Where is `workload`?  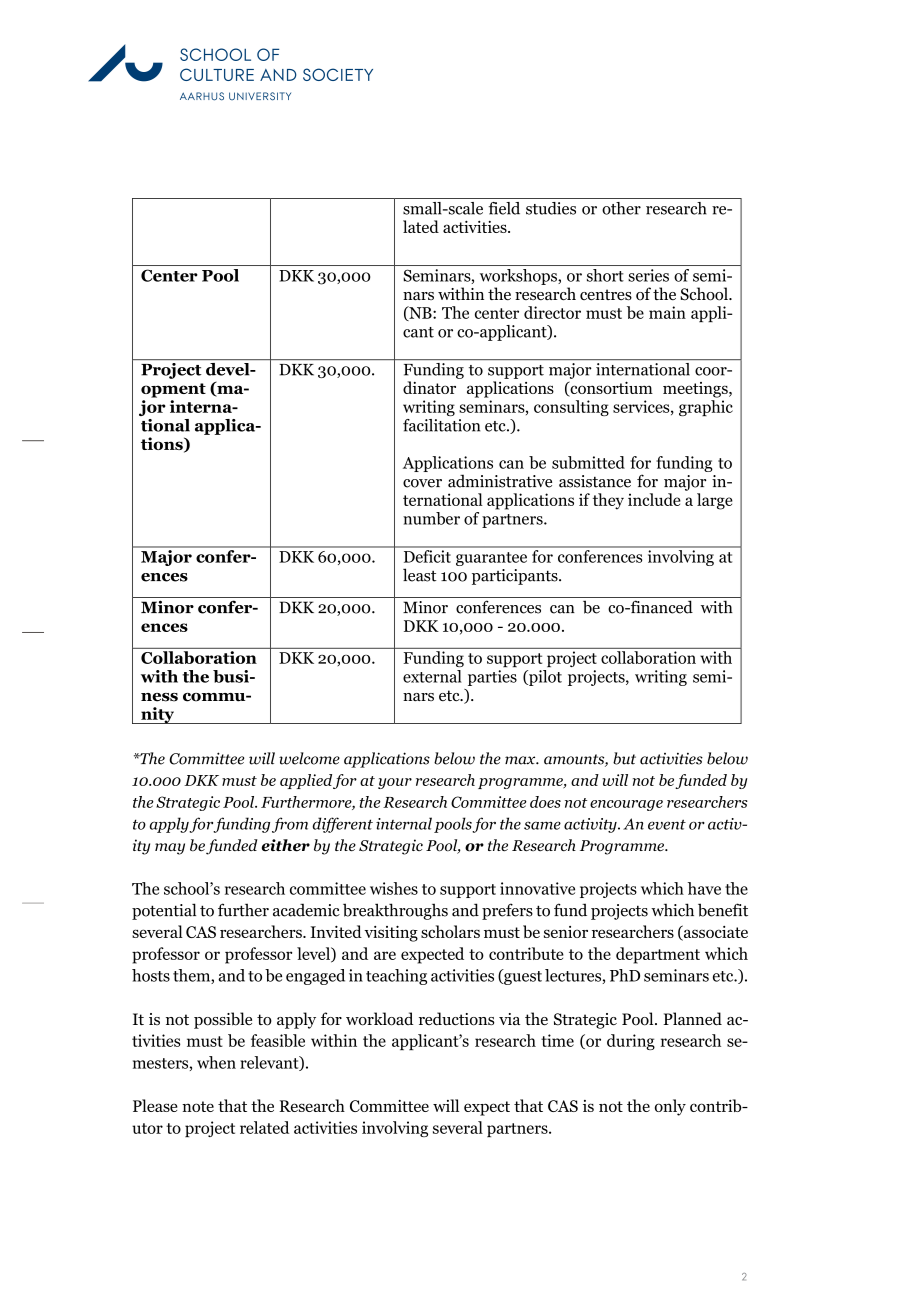 workload is located at coordinates (379, 1019).
